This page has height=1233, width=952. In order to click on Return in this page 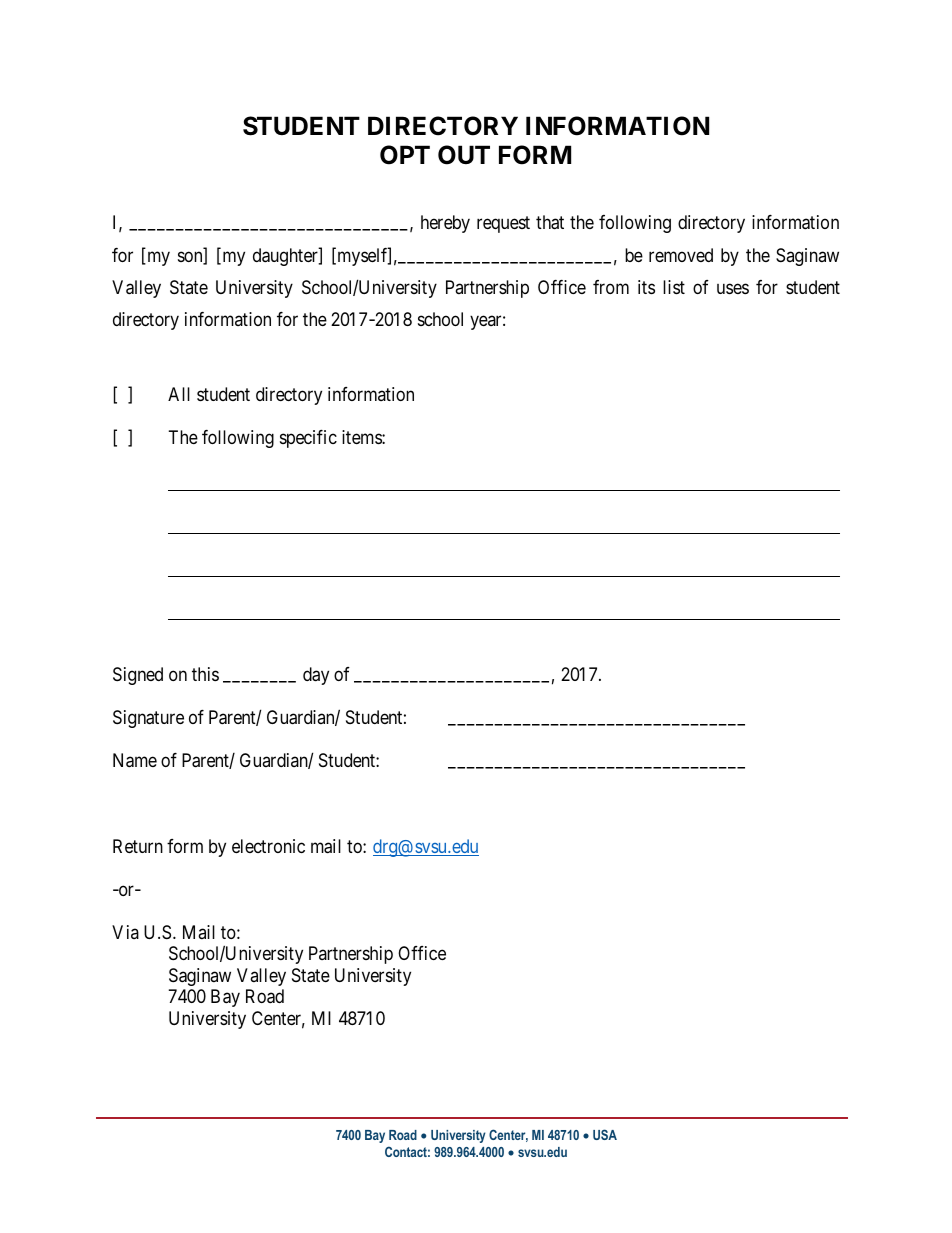, I will do `click(138, 846)`.
